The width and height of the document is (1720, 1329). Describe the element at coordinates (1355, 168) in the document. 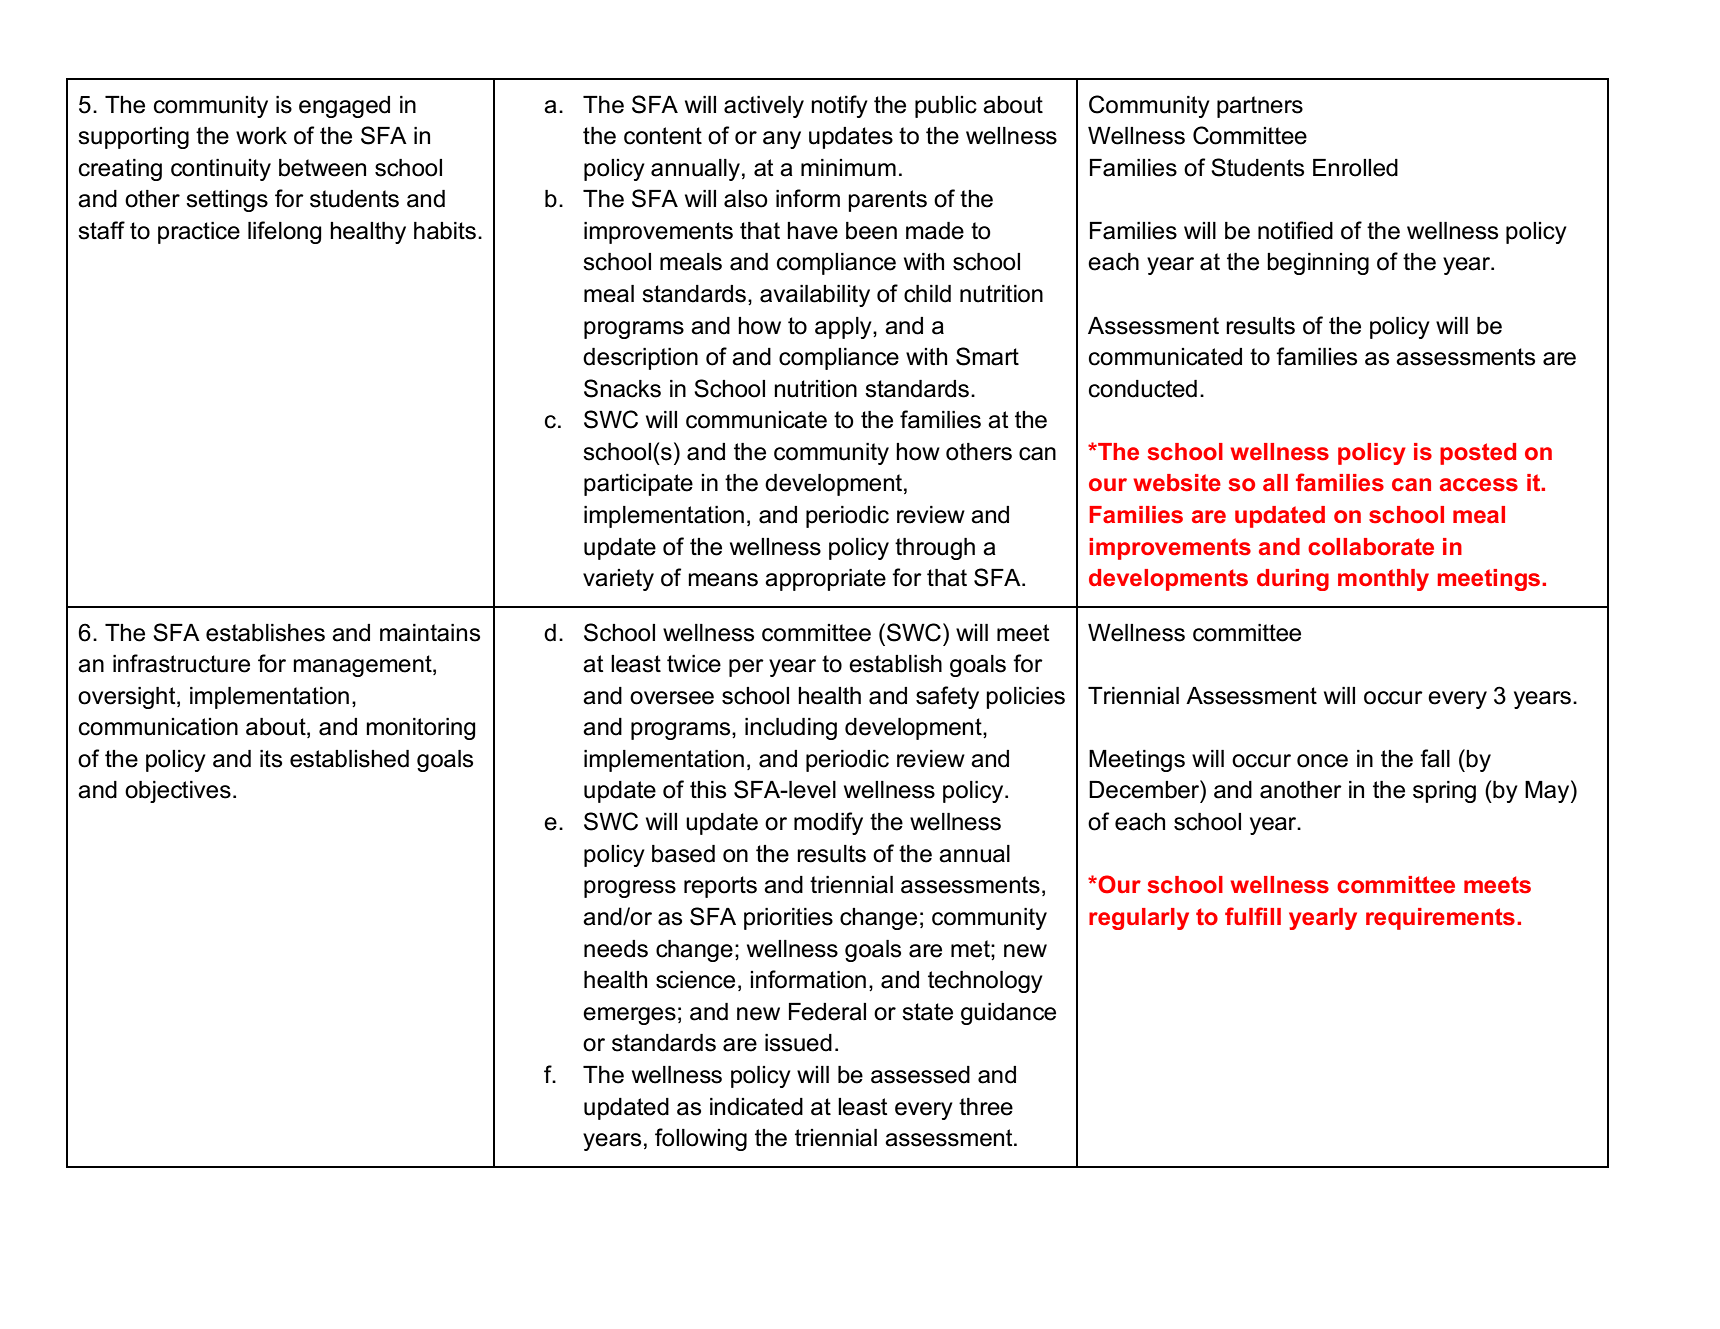

I see `Enrolled` at that location.
